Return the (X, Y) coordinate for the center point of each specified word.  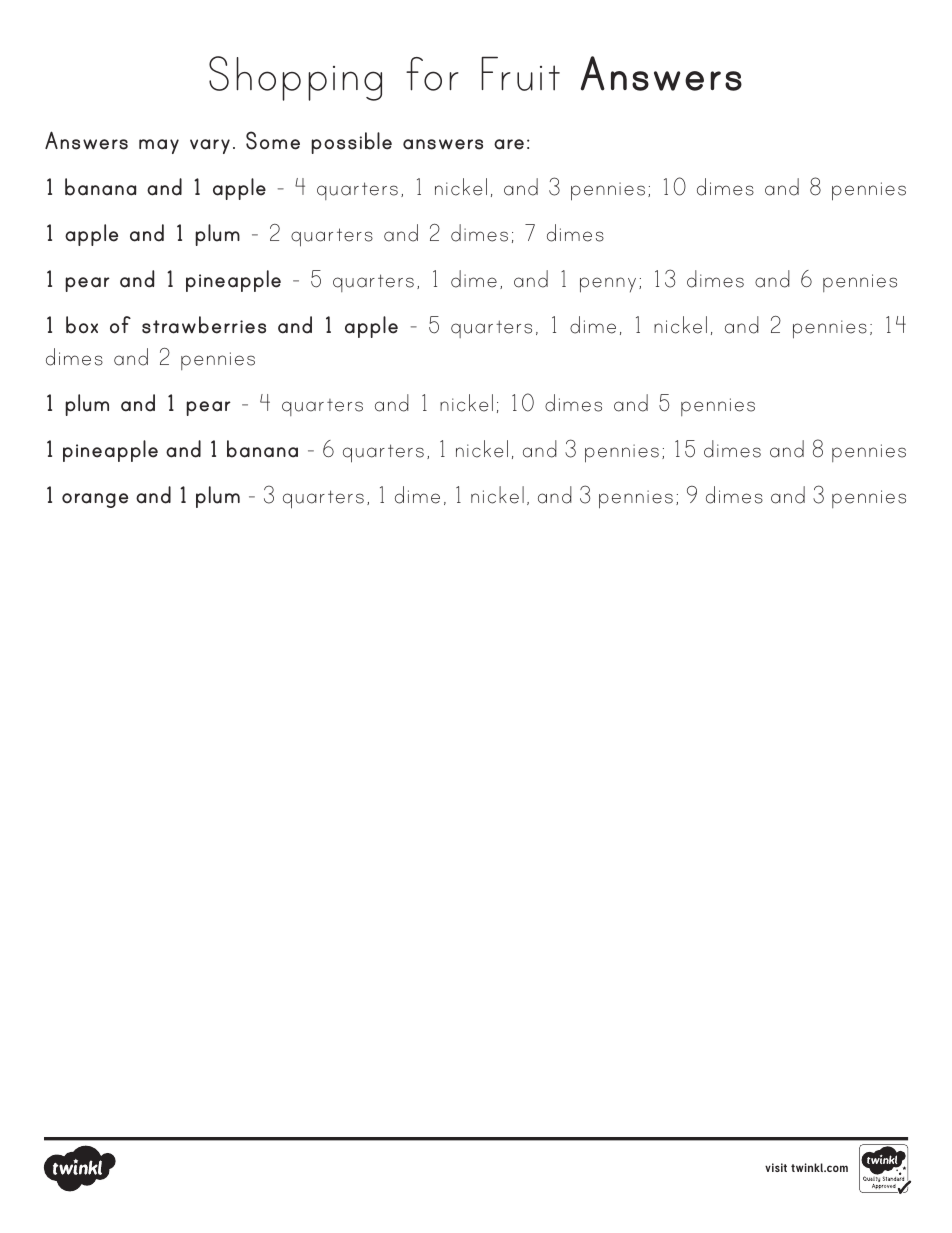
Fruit (520, 73)
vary (210, 146)
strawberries (204, 325)
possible (351, 143)
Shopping (295, 78)
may (159, 146)
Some (273, 140)
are (509, 144)
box (82, 325)
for (432, 74)
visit (776, 1167)
